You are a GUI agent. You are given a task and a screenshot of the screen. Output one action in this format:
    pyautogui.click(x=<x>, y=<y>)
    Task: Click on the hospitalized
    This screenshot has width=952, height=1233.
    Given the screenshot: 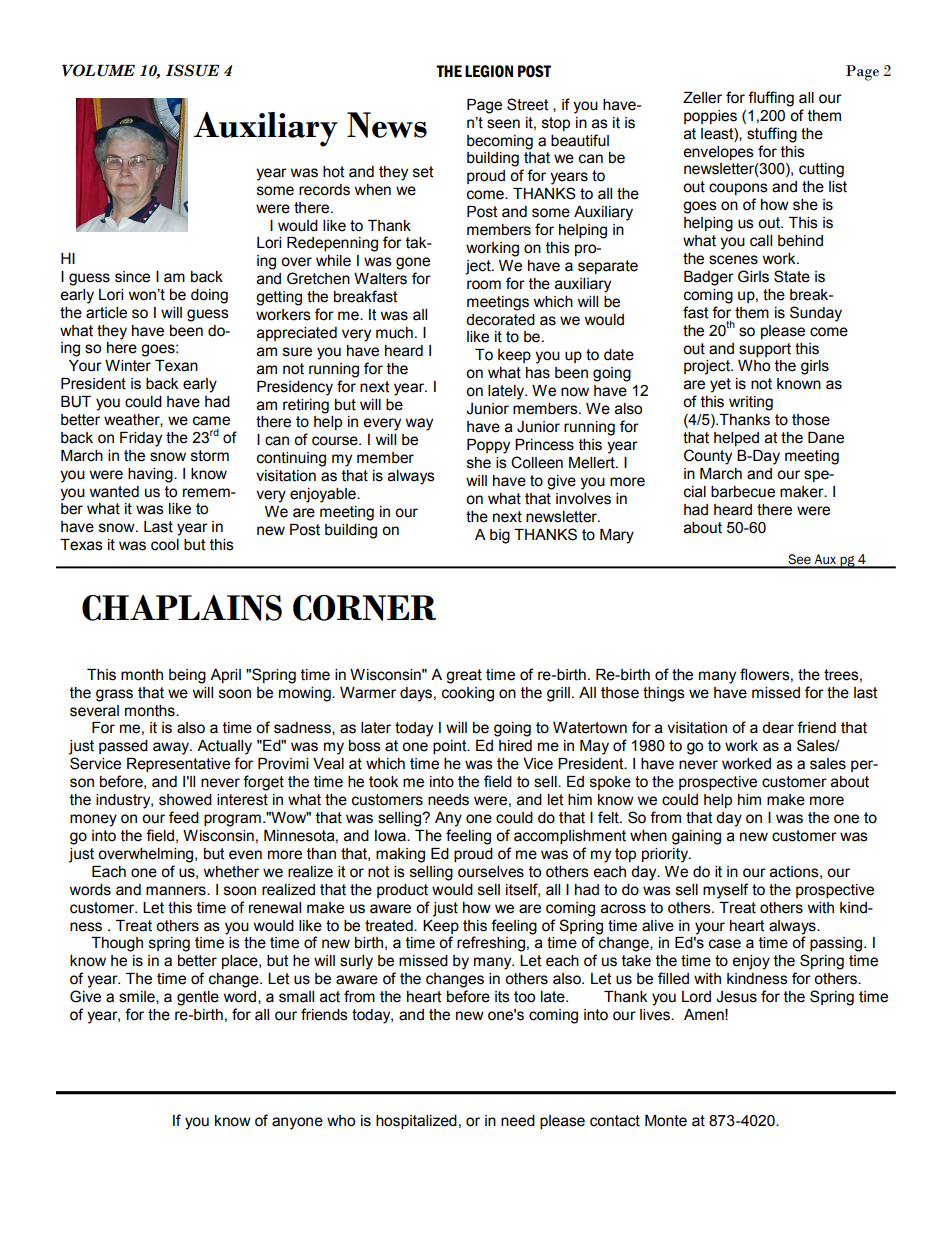 What is the action you would take?
    pyautogui.click(x=416, y=1122)
